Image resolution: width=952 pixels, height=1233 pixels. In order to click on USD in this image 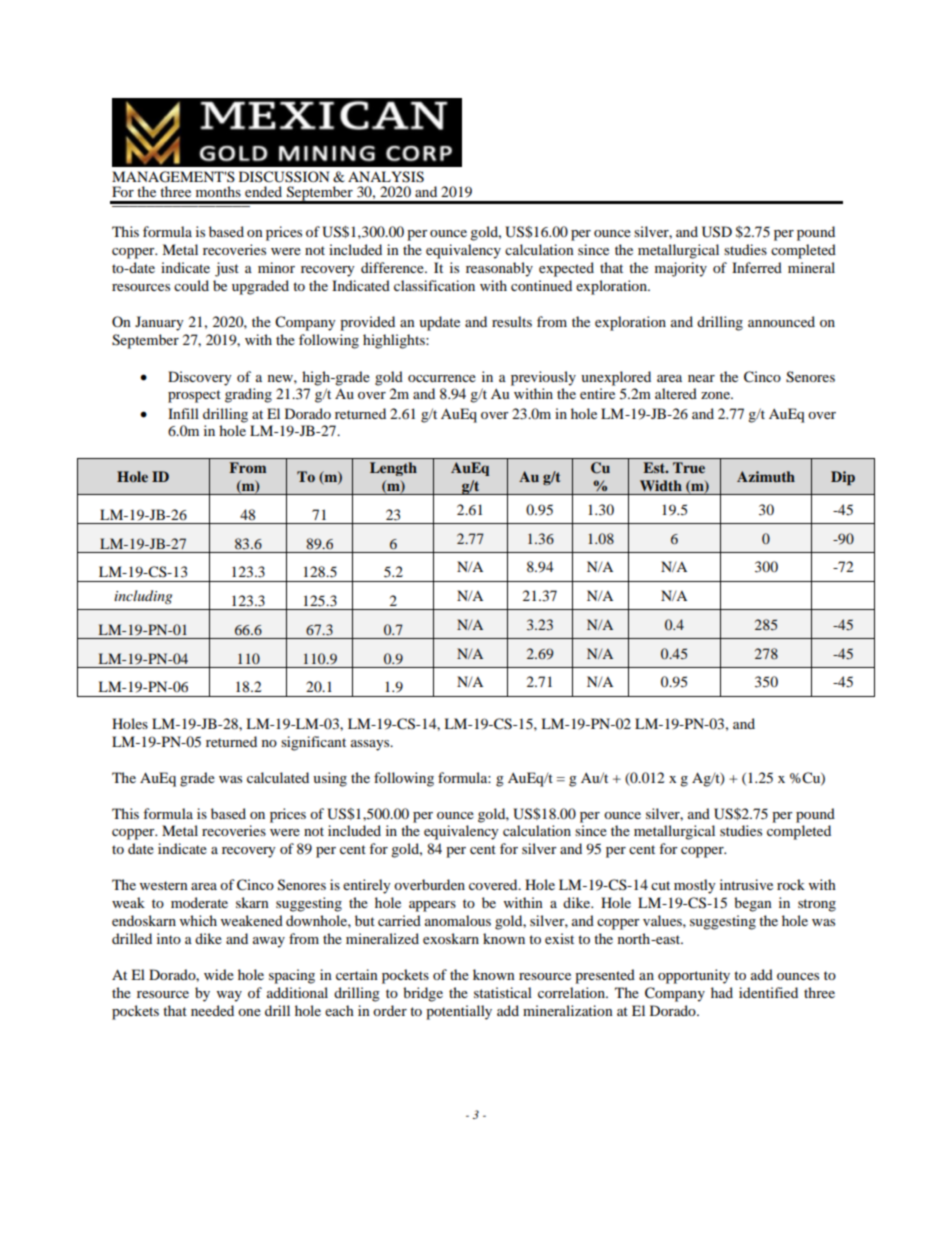, I will do `click(717, 232)`.
